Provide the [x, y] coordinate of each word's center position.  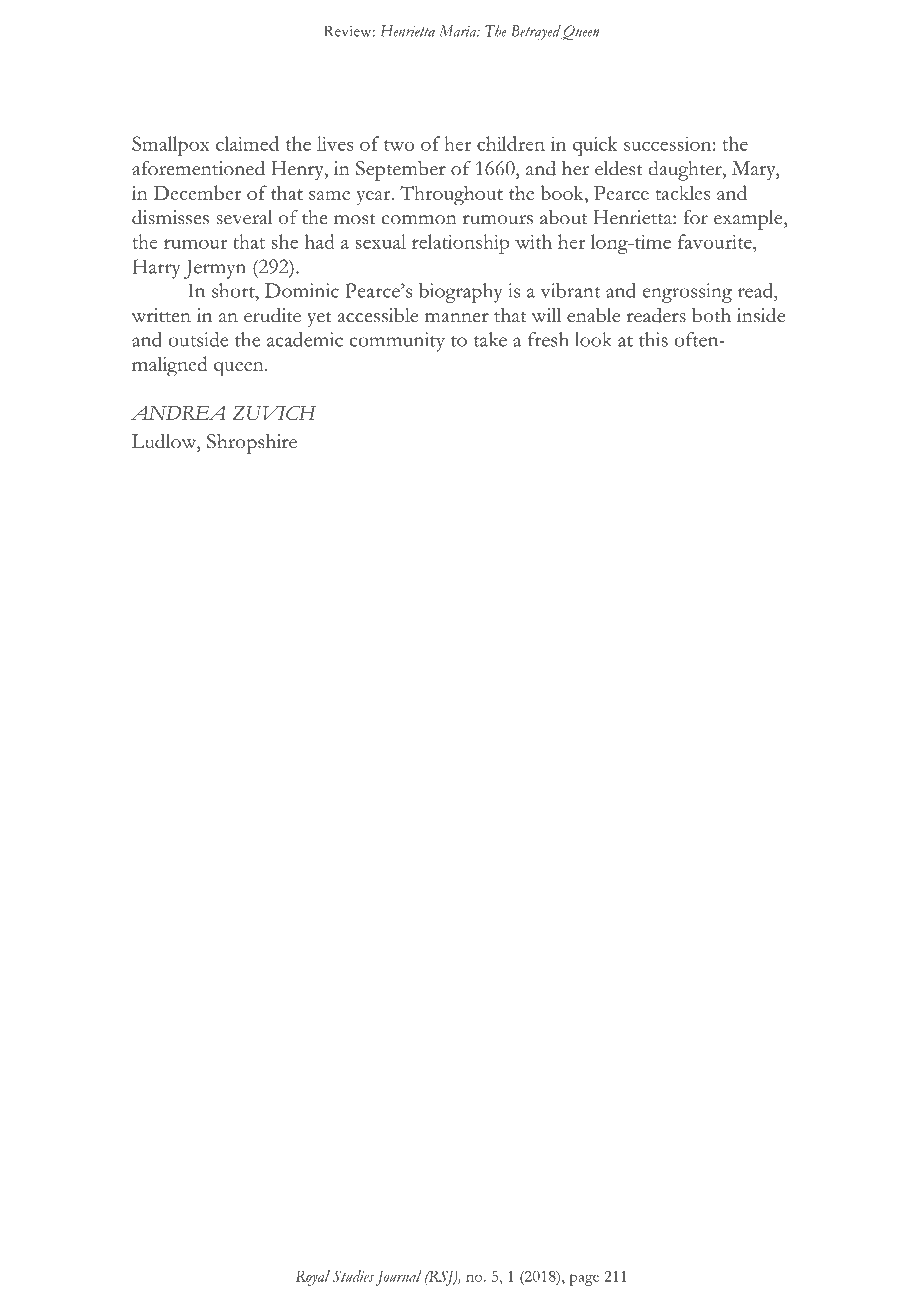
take [490, 339]
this [653, 339]
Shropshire [252, 444]
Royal [313, 1278]
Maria [459, 31]
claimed [247, 143]
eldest [619, 168]
